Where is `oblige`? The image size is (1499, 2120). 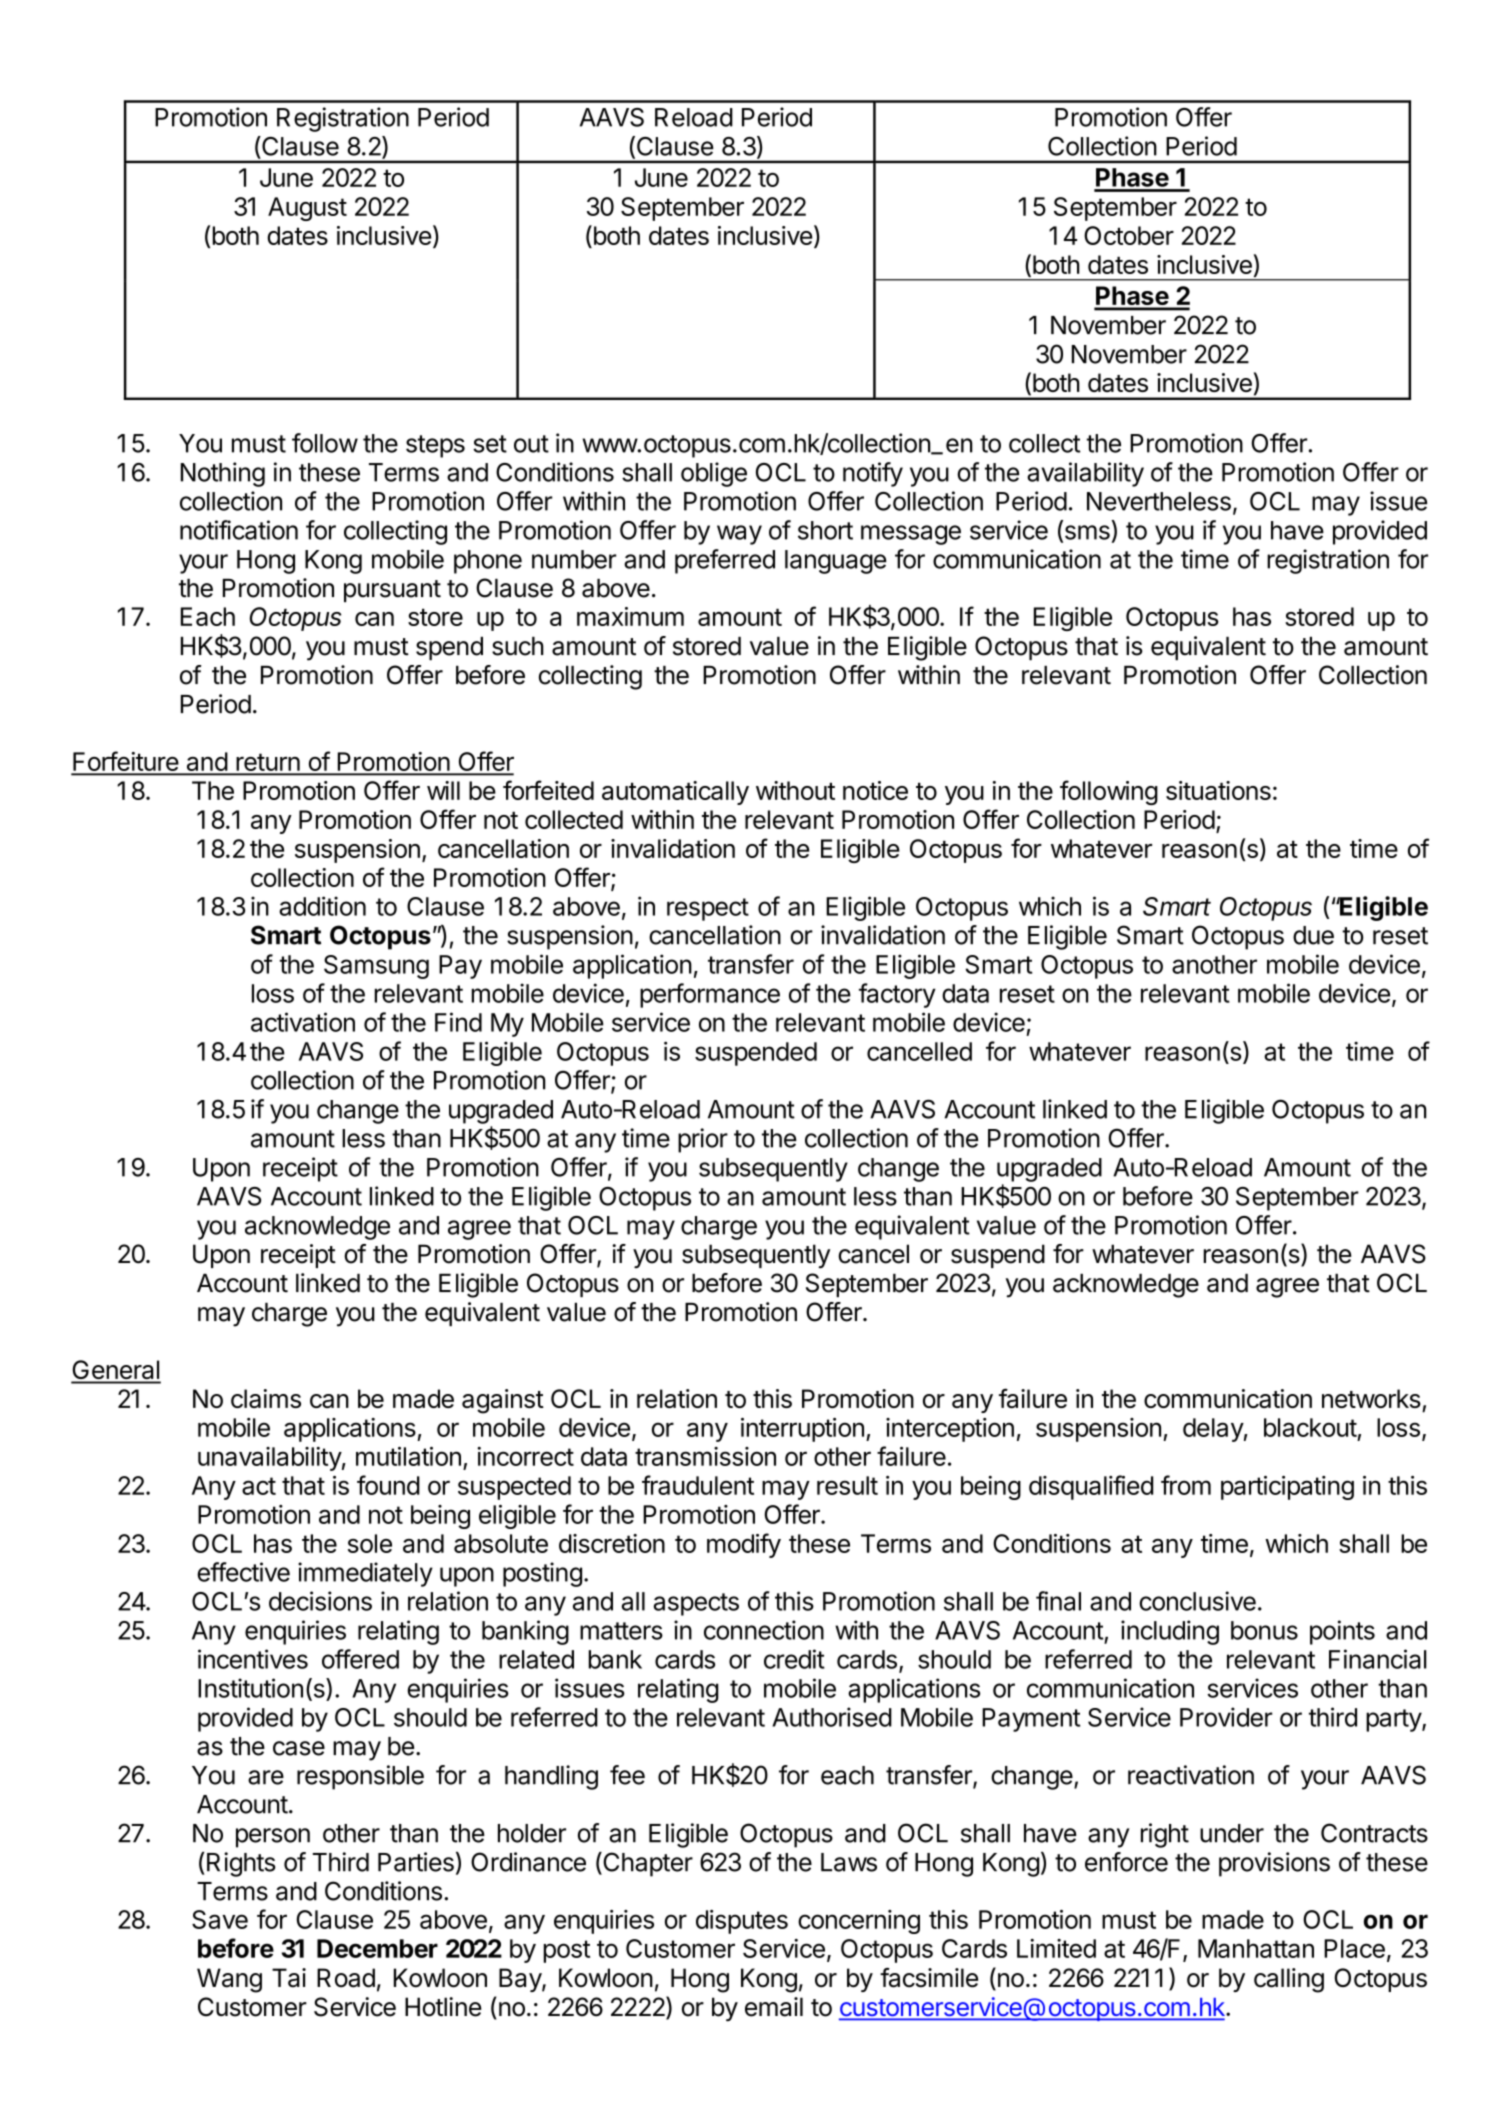
oblige is located at coordinates (714, 474).
